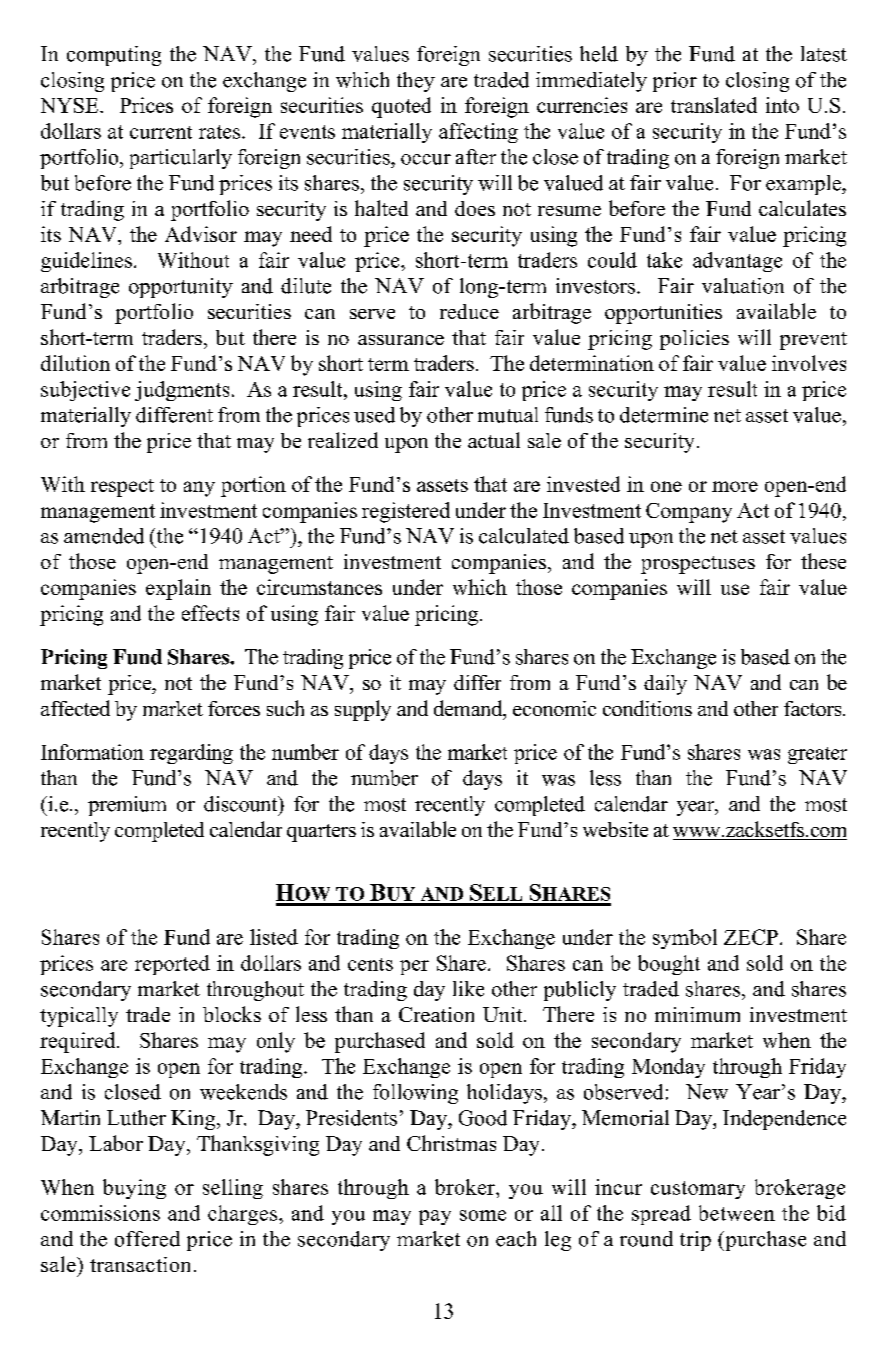 This screenshot has width=887, height=1372. I want to click on explain, so click(178, 589).
